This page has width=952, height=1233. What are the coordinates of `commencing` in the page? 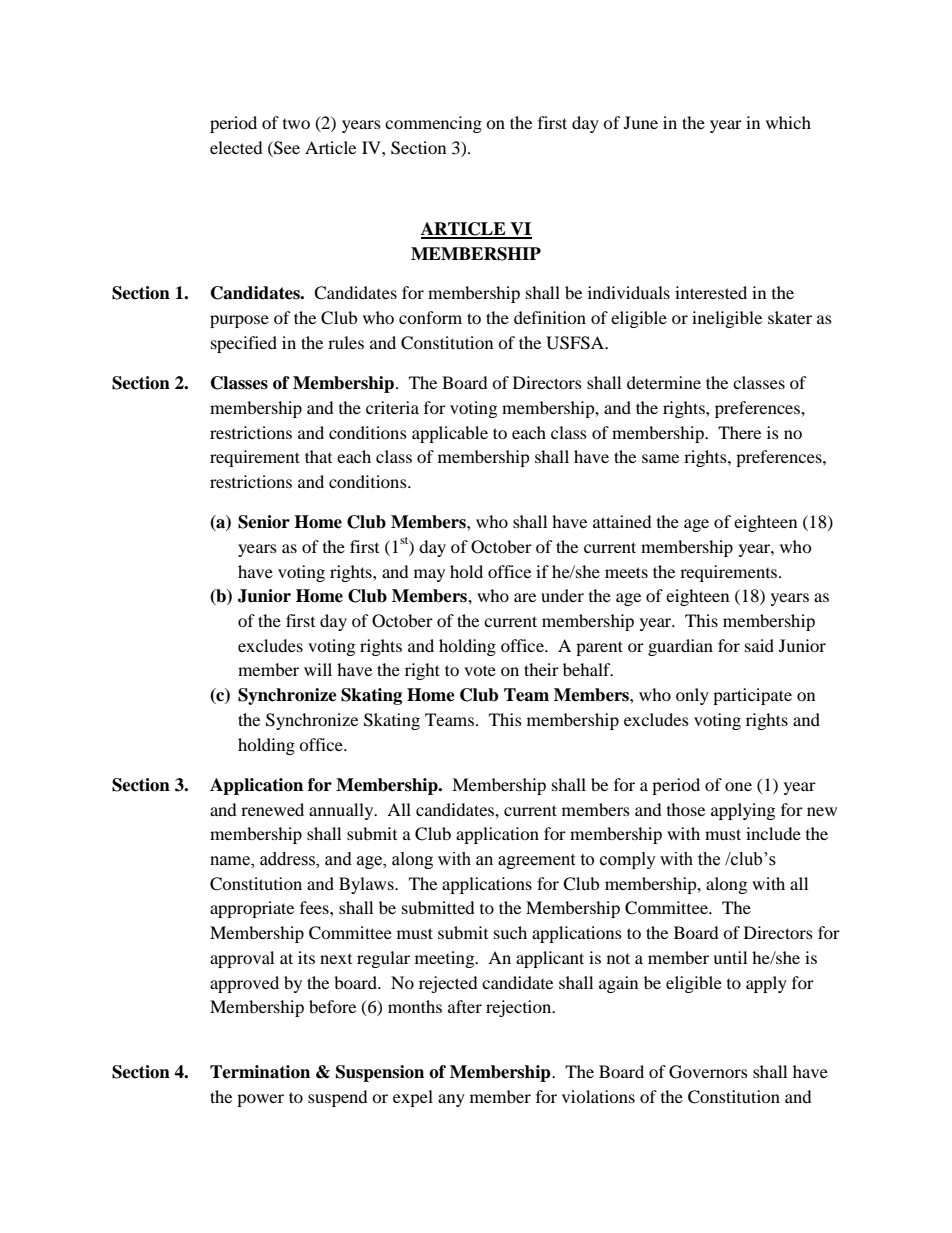 It's located at (433, 124).
